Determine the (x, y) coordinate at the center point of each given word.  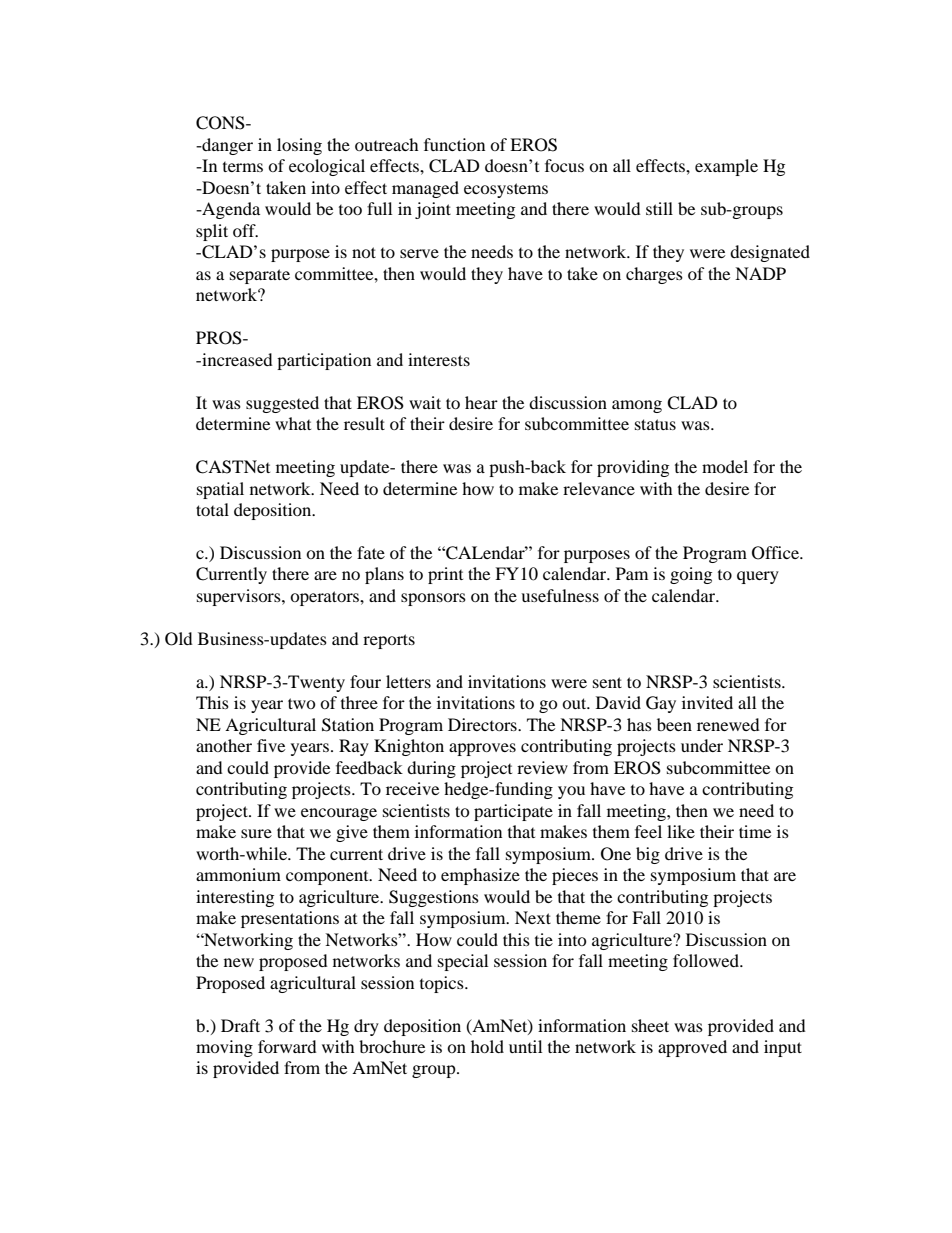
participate (513, 812)
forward (287, 1046)
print (445, 575)
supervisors (240, 597)
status (655, 424)
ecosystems (506, 190)
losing (299, 146)
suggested (282, 404)
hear (481, 402)
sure (256, 833)
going (691, 575)
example (726, 167)
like (681, 831)
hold (487, 1046)
